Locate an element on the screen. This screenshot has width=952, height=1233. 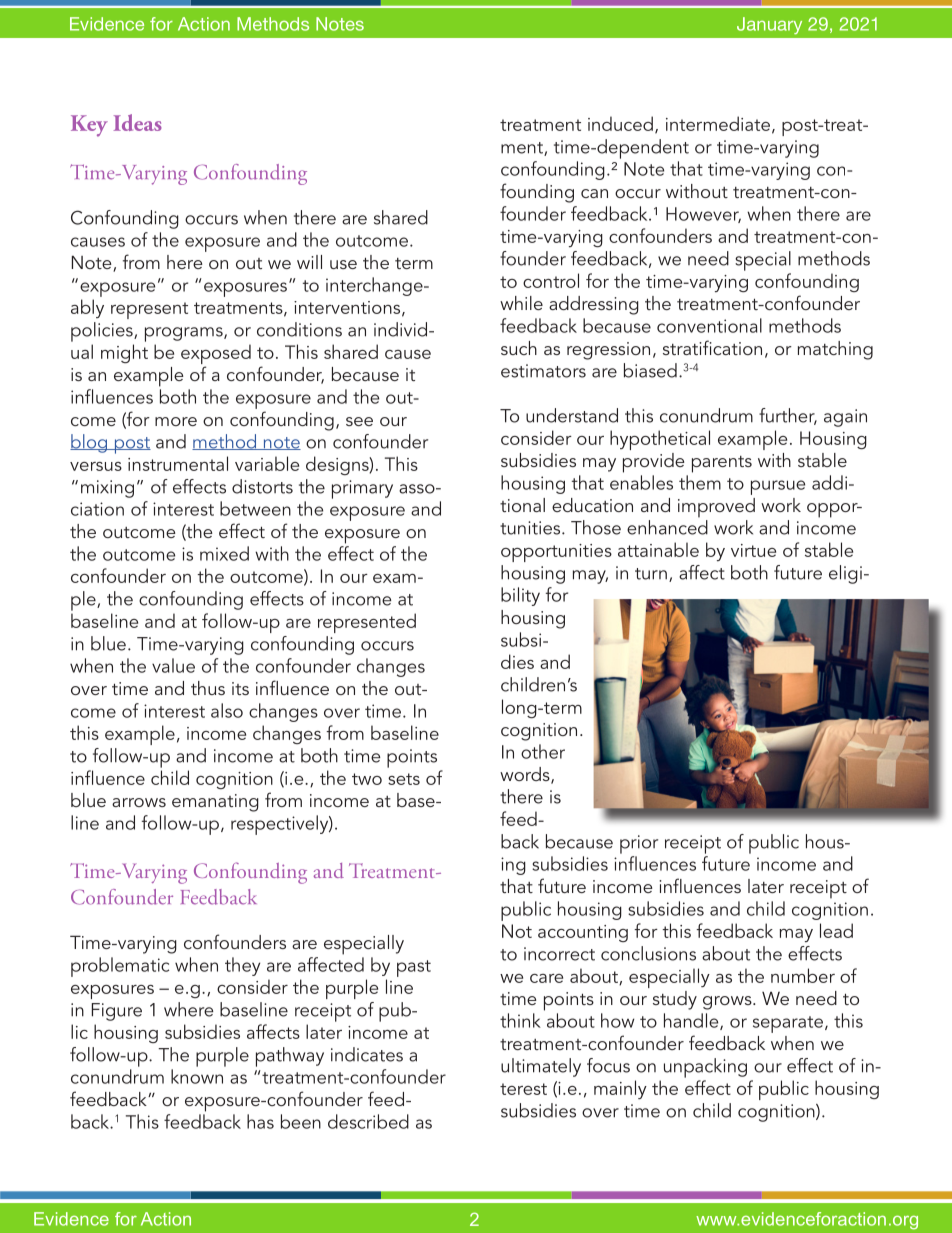
mixed is located at coordinates (224, 553).
